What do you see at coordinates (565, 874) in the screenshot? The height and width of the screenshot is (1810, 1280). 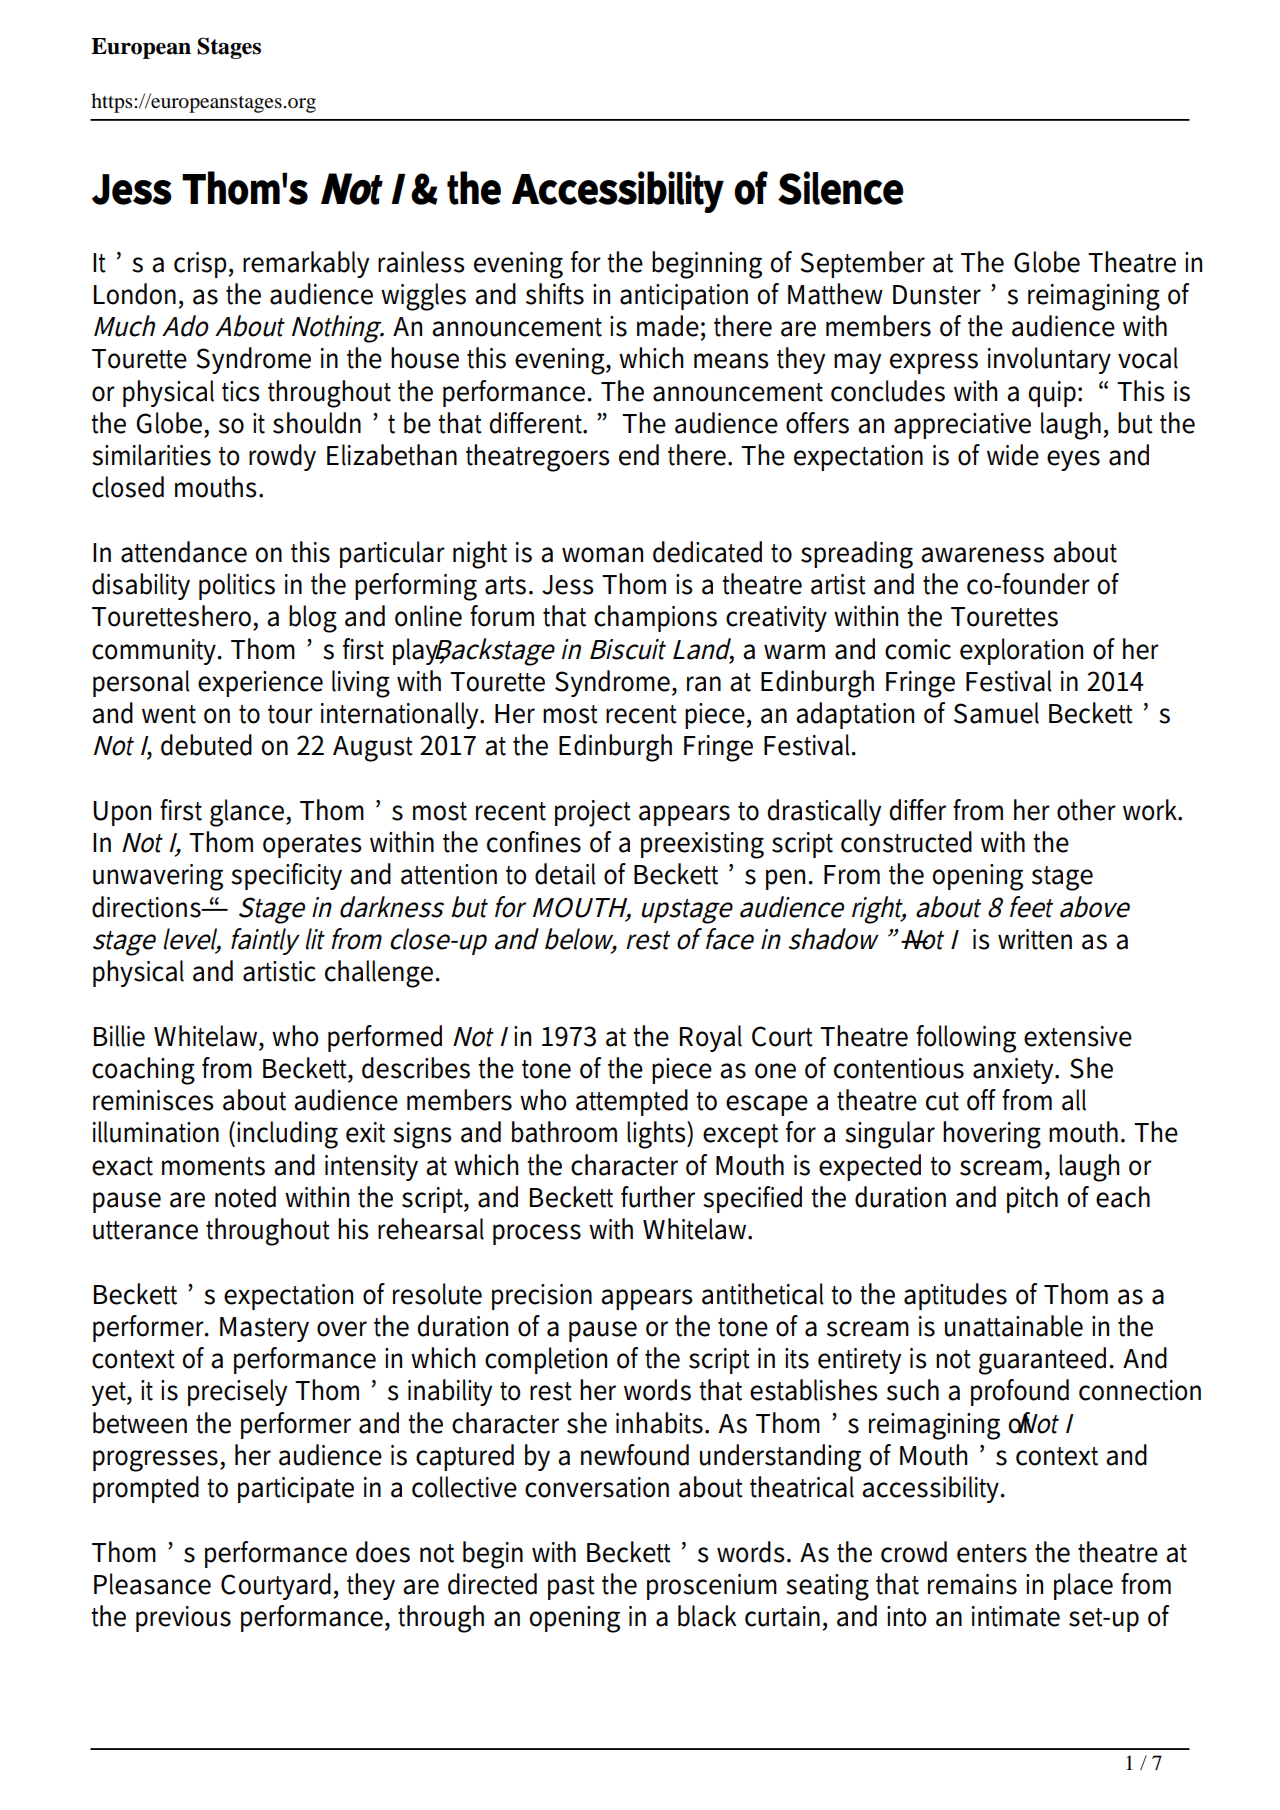 I see `detail` at bounding box center [565, 874].
